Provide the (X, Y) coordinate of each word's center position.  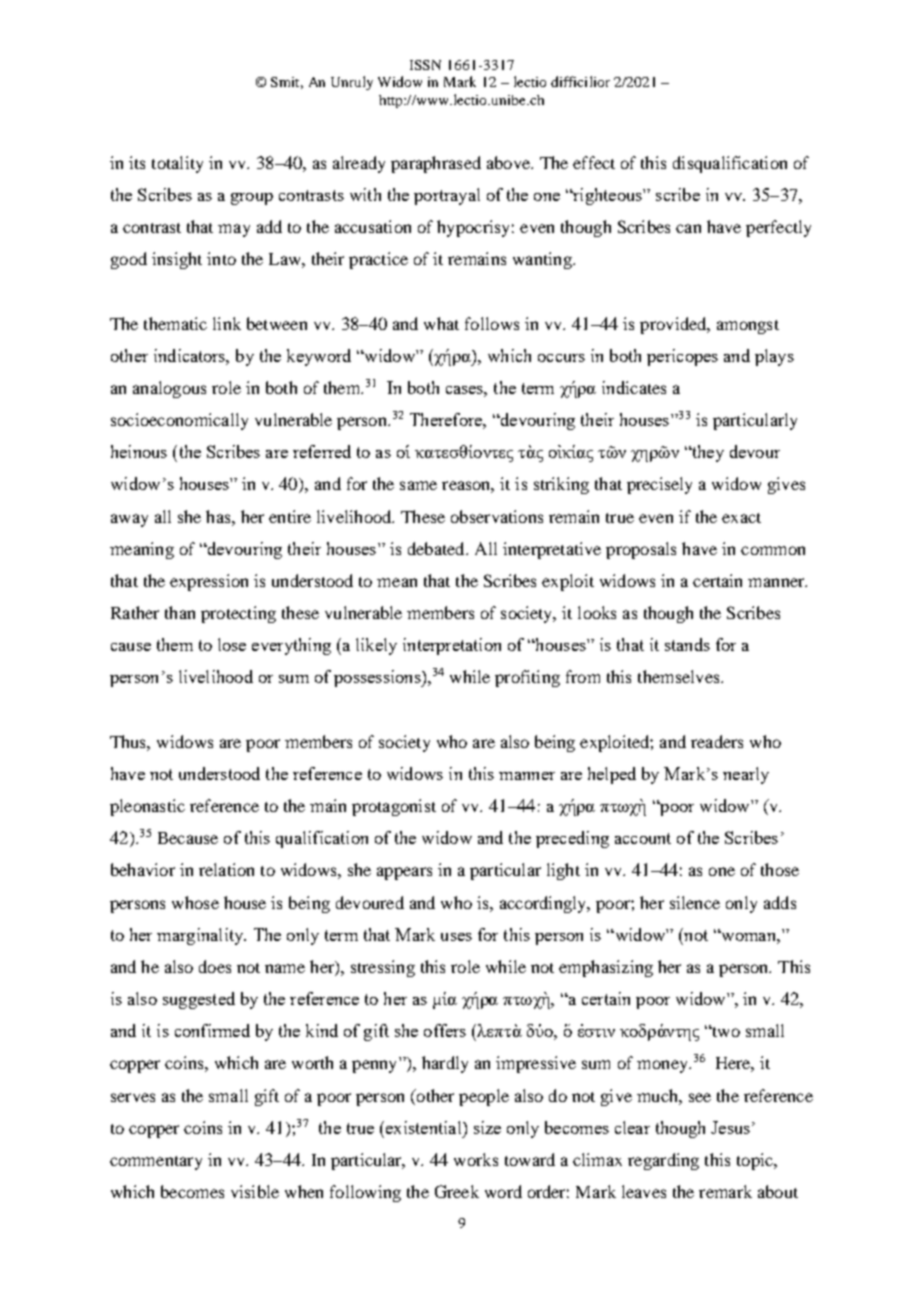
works (476, 1159)
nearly (746, 775)
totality (177, 164)
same (418, 485)
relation (226, 869)
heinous (139, 451)
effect (594, 162)
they (707, 453)
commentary (156, 1163)
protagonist (394, 807)
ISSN (425, 65)
